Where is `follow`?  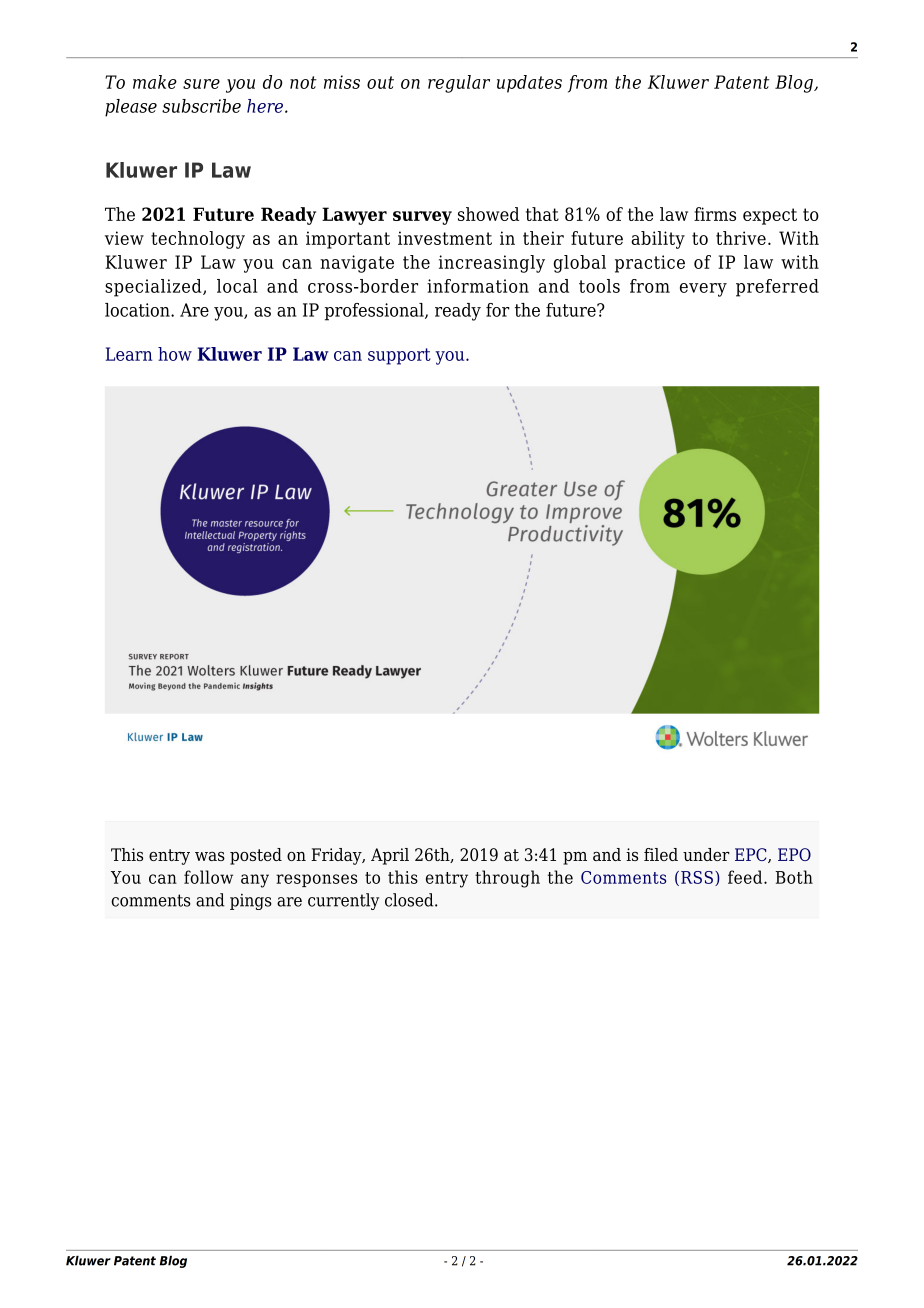
follow is located at coordinates (208, 877).
